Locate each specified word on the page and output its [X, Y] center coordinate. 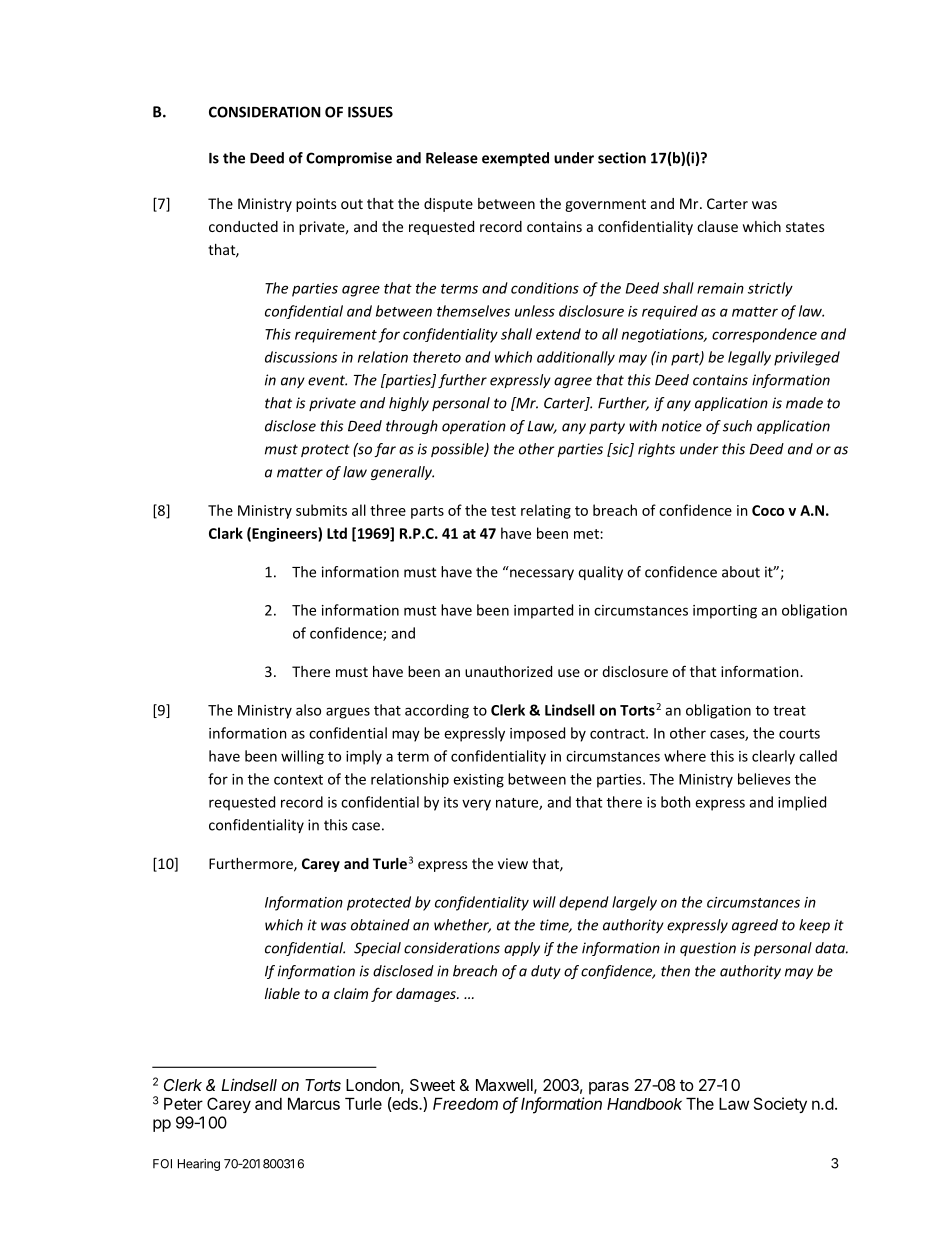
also [308, 710]
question [708, 949]
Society [780, 1105]
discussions [301, 357]
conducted [243, 226]
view [513, 863]
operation [474, 427]
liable [282, 993]
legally [749, 358]
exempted [515, 159]
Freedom [465, 1103]
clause [717, 226]
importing [725, 612]
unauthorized [508, 671]
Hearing [199, 1165]
